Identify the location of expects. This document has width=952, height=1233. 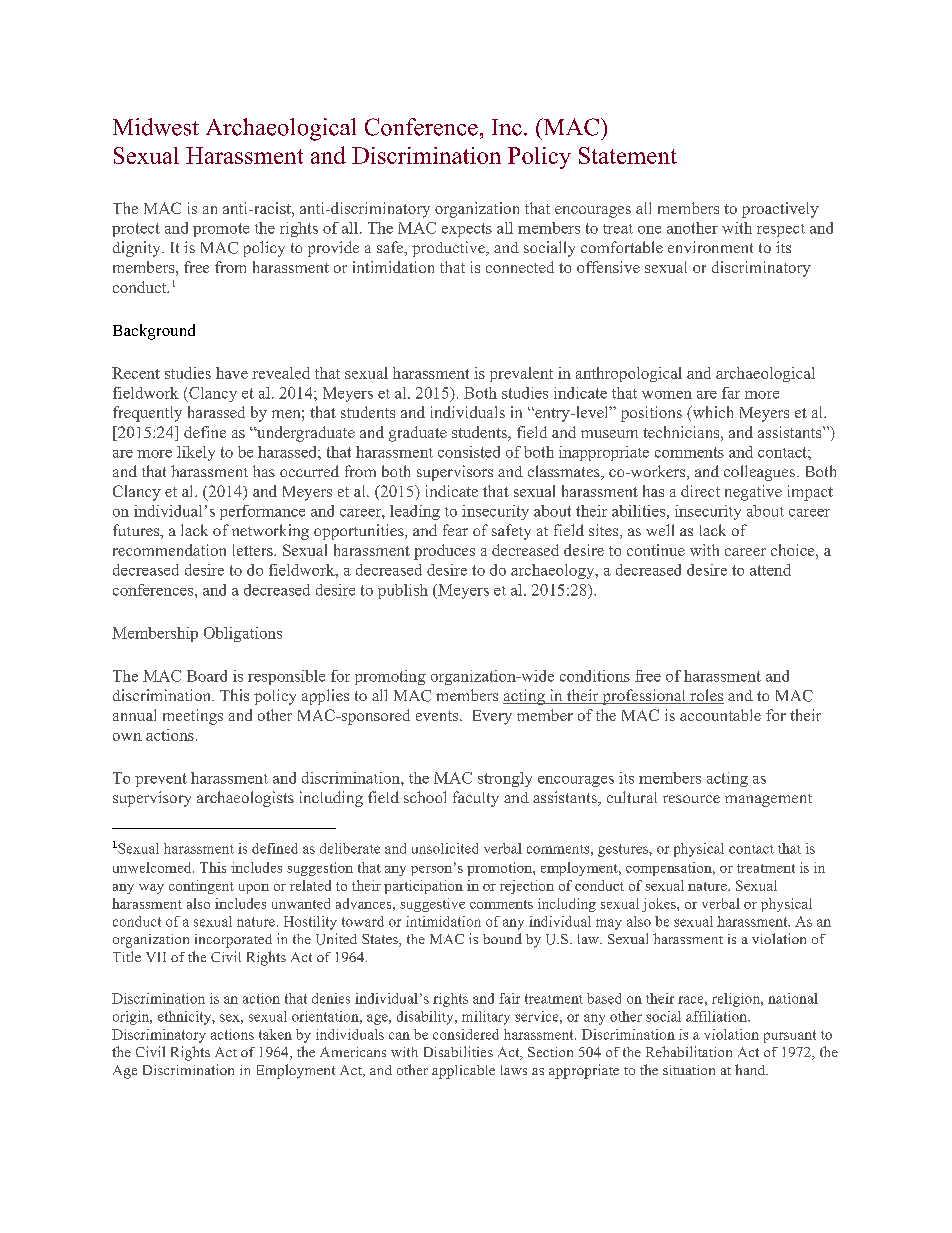
(467, 230).
